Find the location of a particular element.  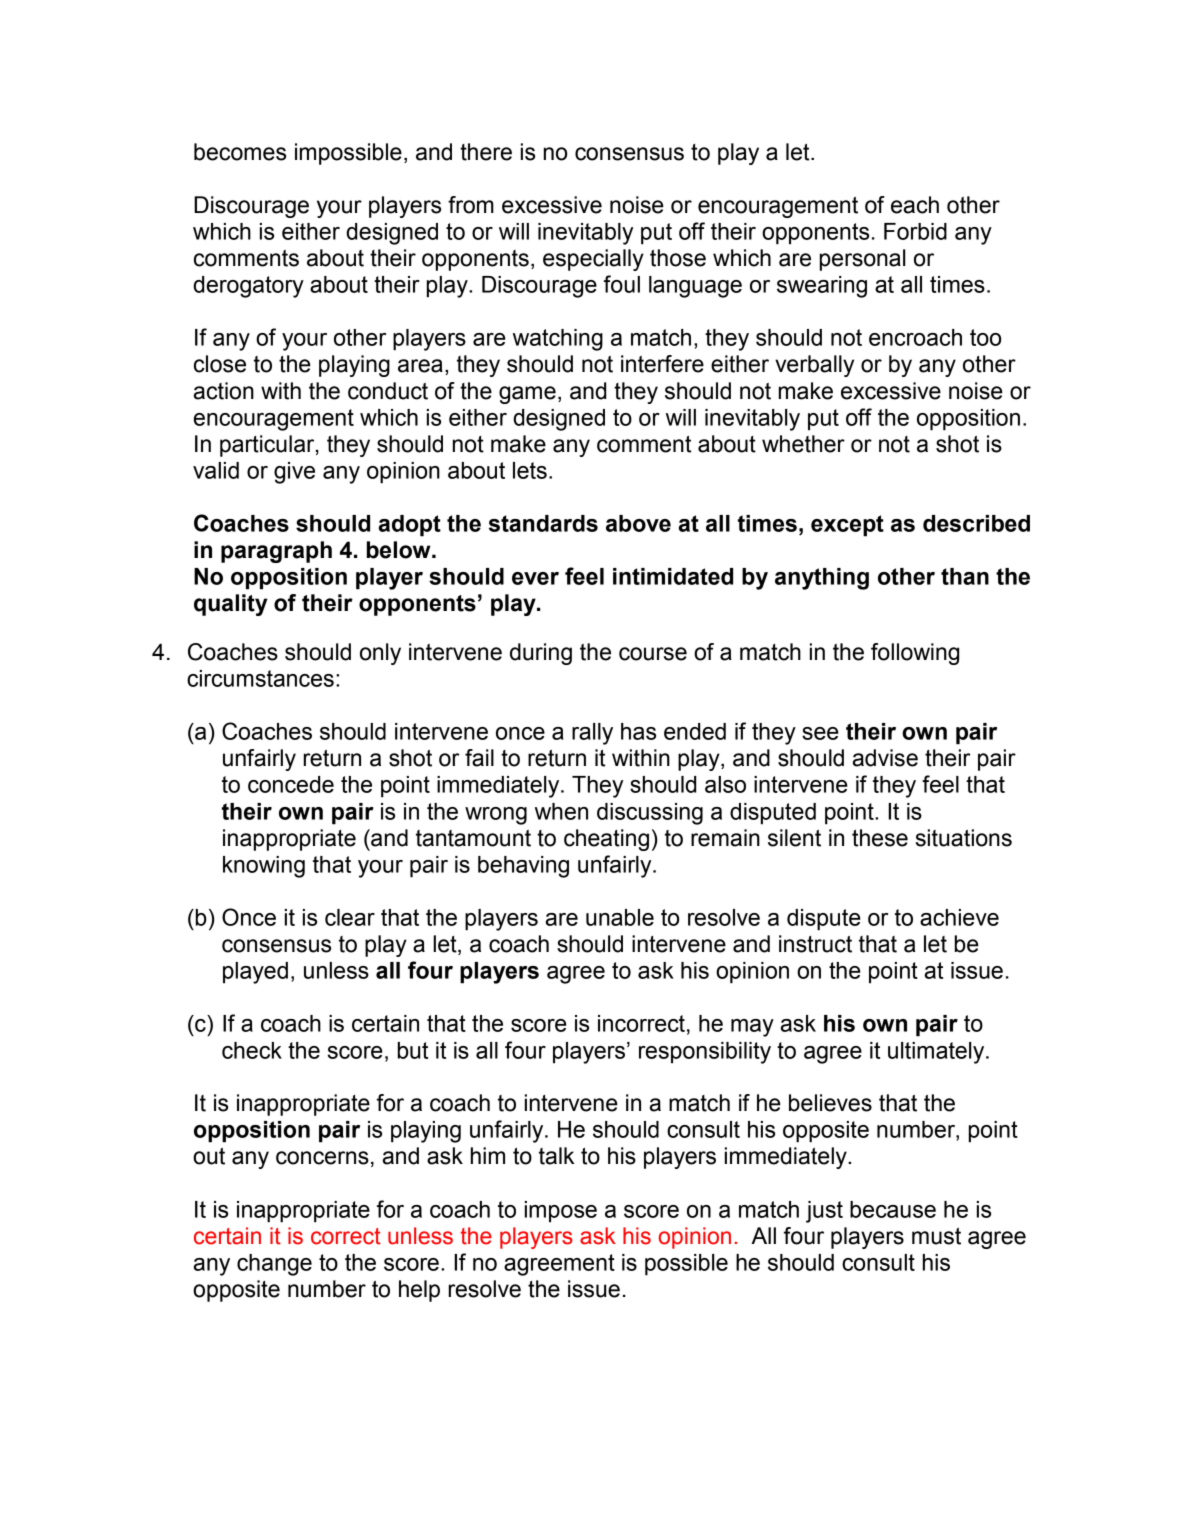

above is located at coordinates (638, 523).
